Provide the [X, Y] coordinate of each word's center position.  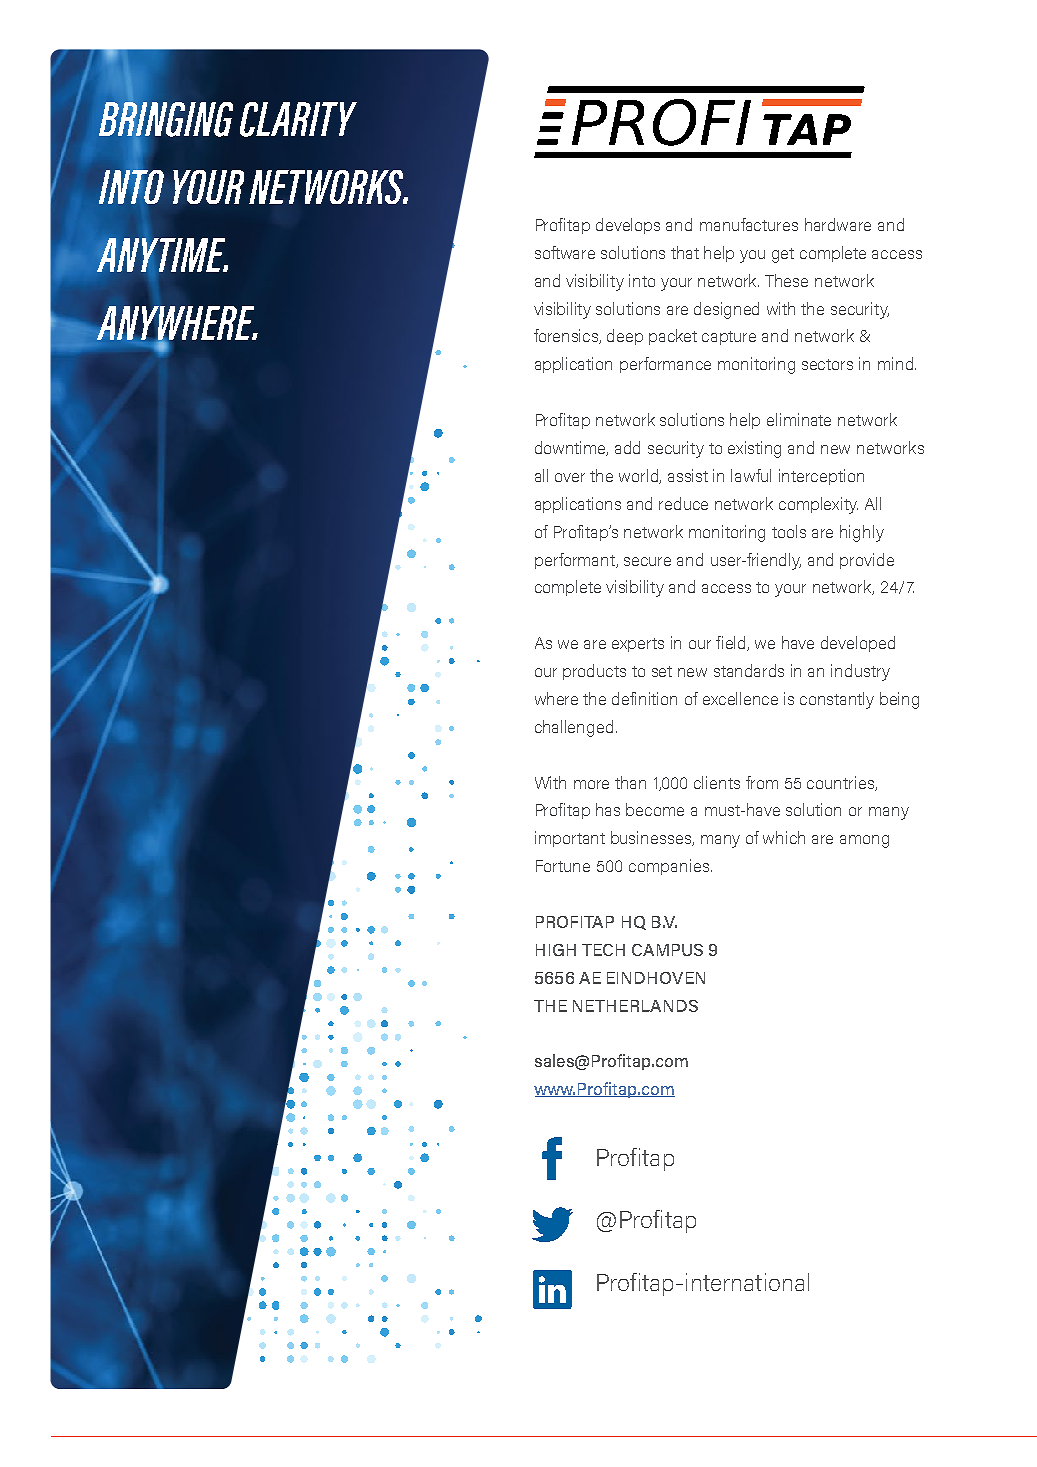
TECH [603, 950]
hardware [838, 224]
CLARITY [298, 119]
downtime [571, 448]
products [594, 672]
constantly [837, 700]
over [570, 477]
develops [628, 226]
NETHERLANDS [635, 1006]
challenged [574, 728]
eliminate [799, 419]
